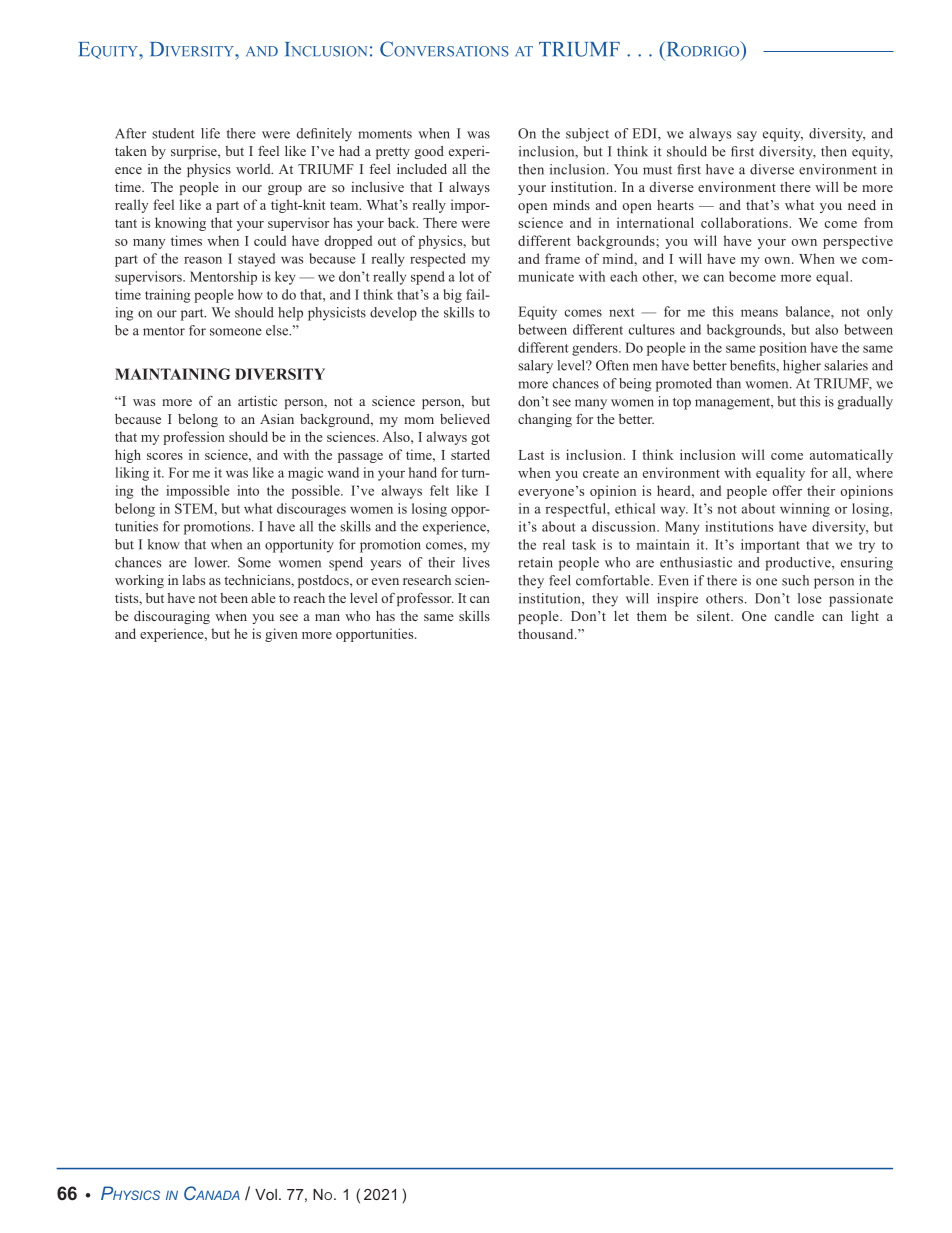  Describe the element at coordinates (547, 634) in the screenshot. I see `thousand` at that location.
